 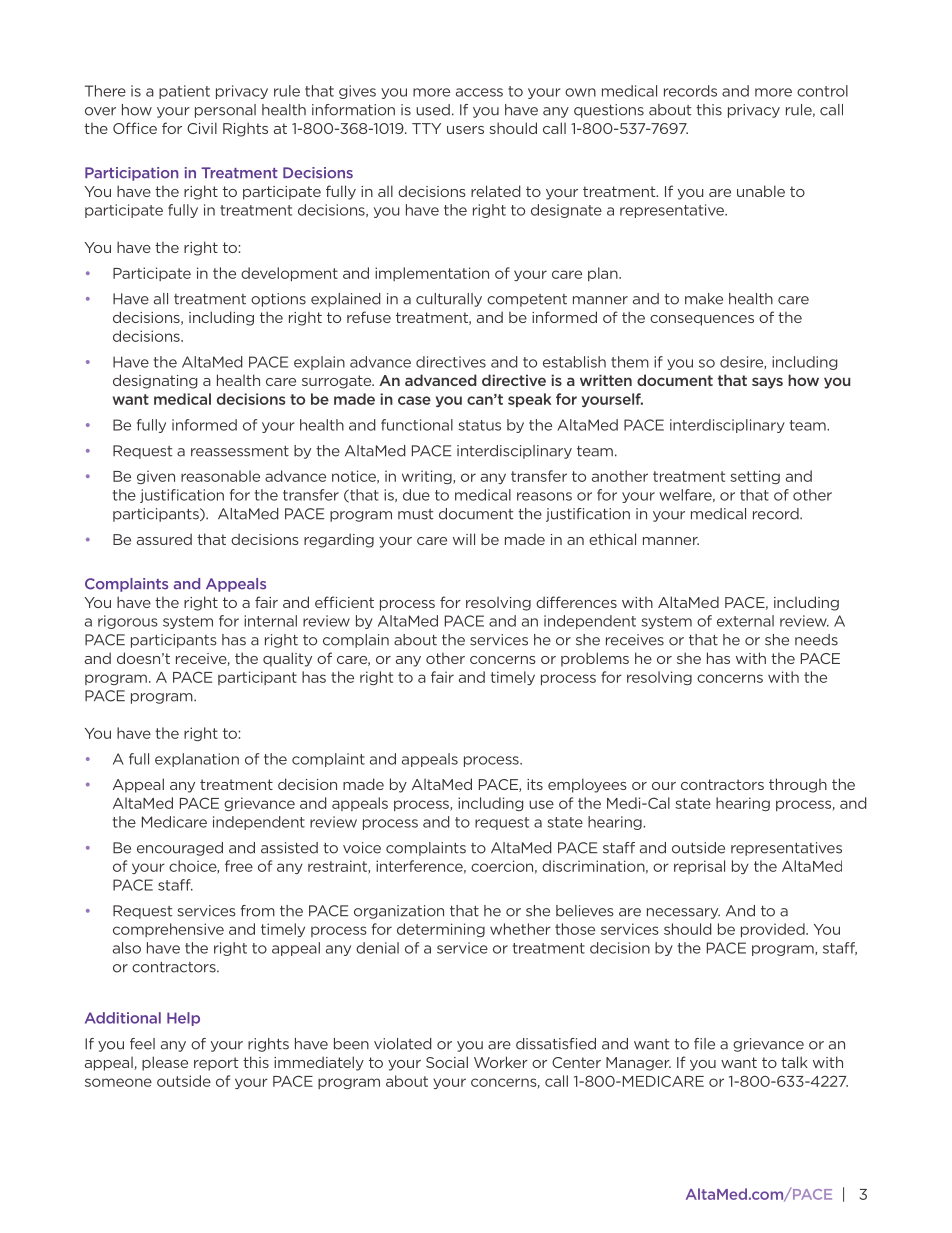 I want to click on Social, so click(x=447, y=1062).
